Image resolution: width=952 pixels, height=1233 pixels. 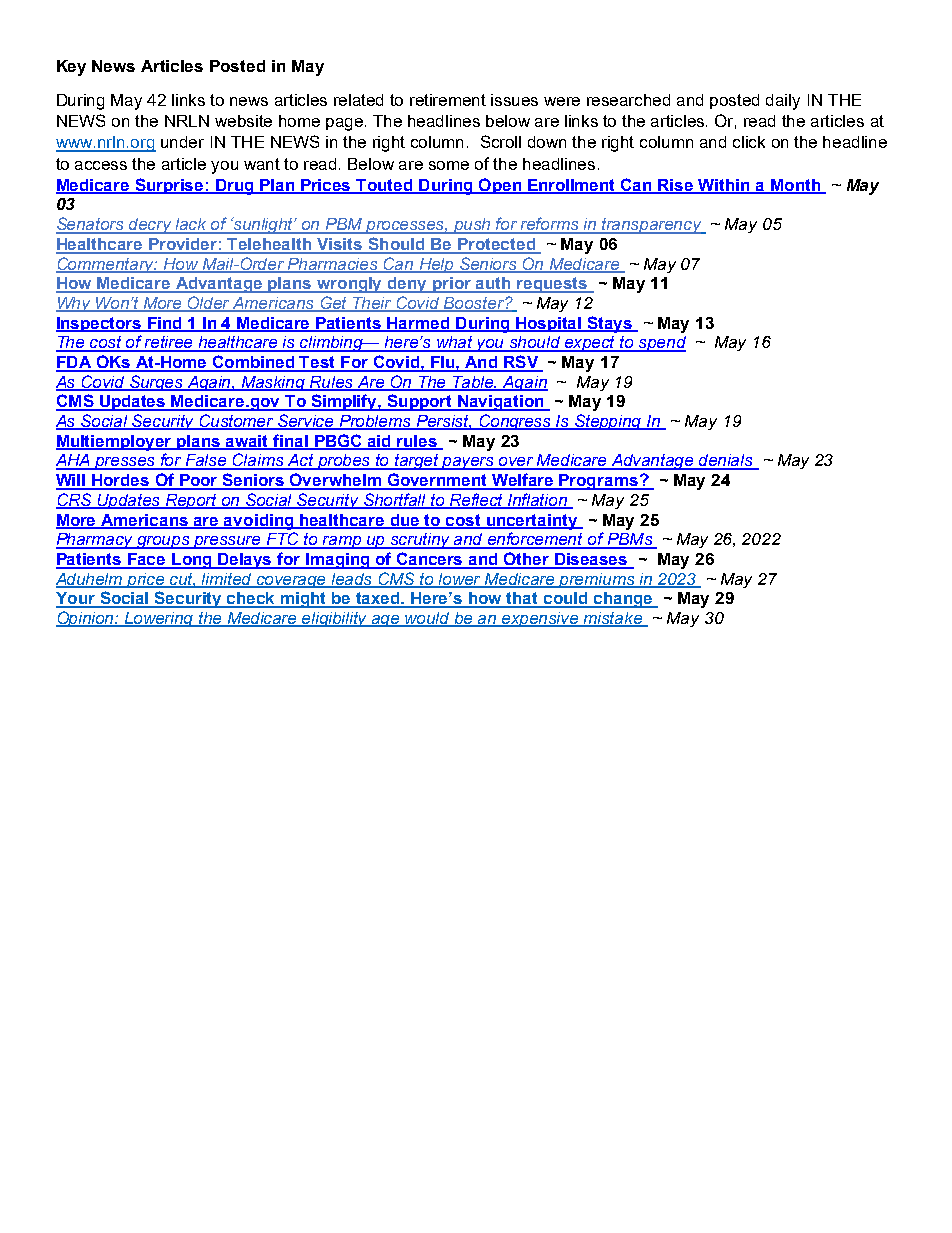 What do you see at coordinates (726, 461) in the screenshot?
I see `denials` at bounding box center [726, 461].
